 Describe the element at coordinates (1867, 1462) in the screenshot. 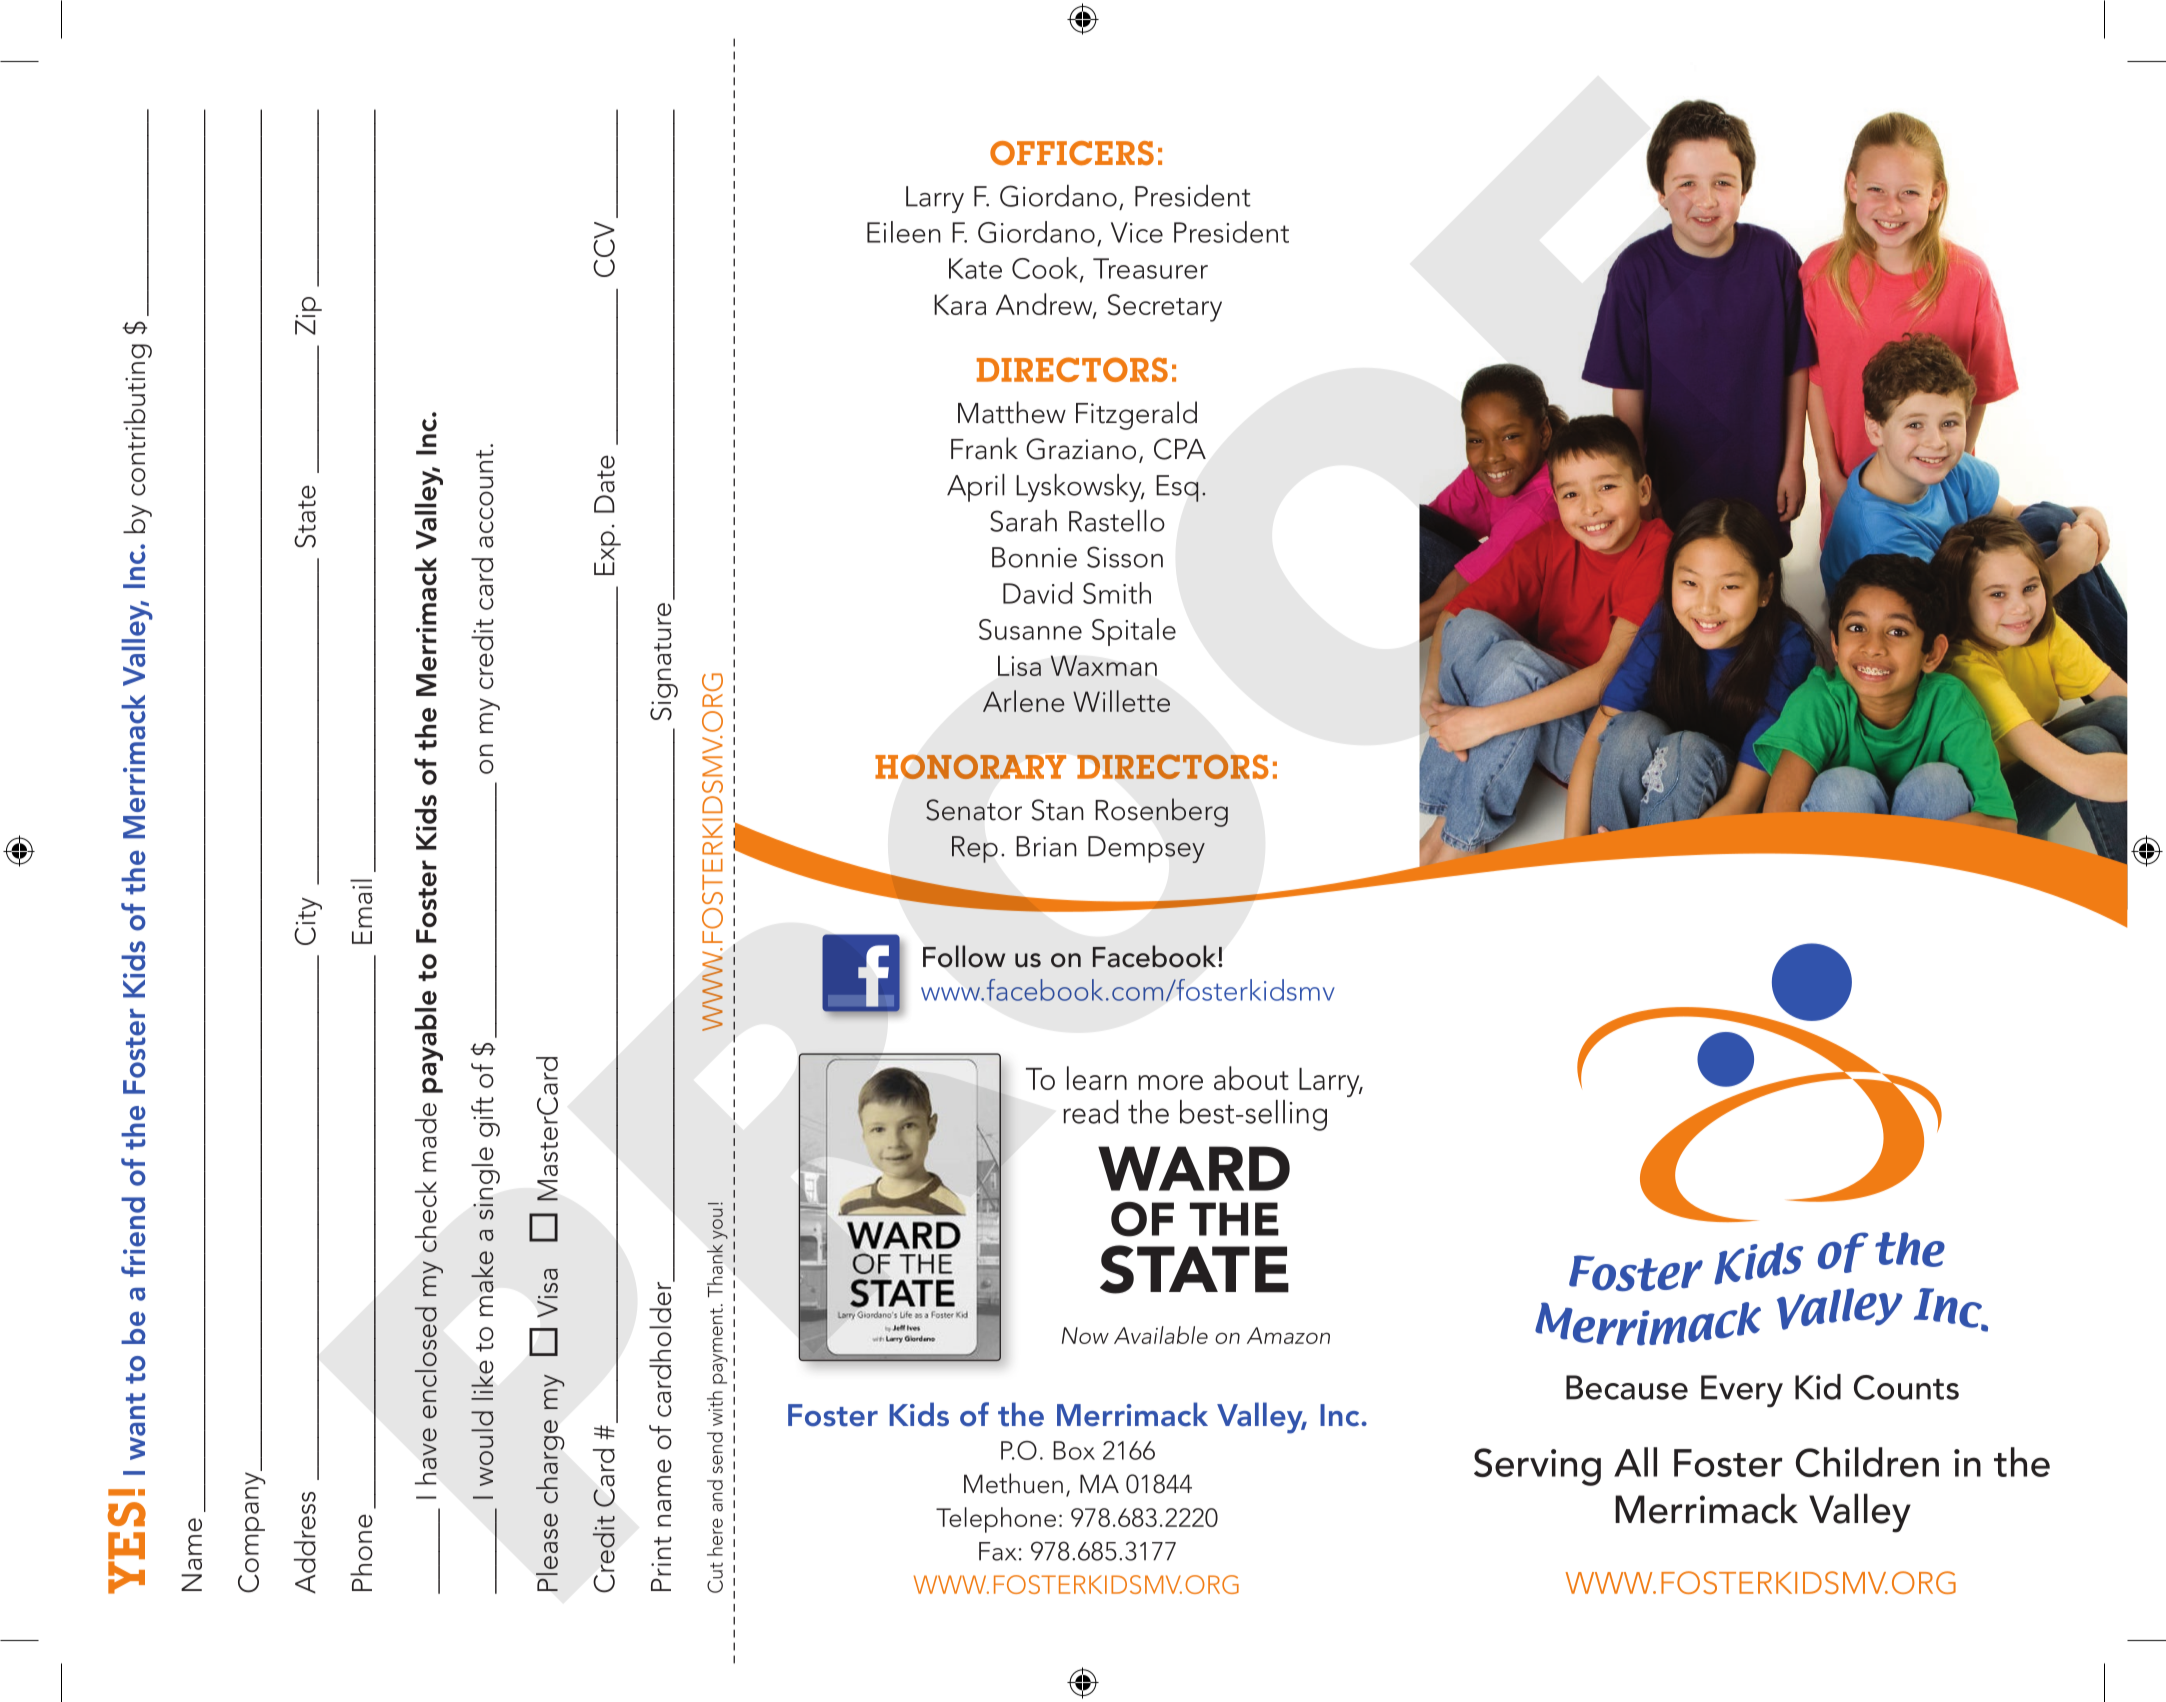

I see `Children` at that location.
